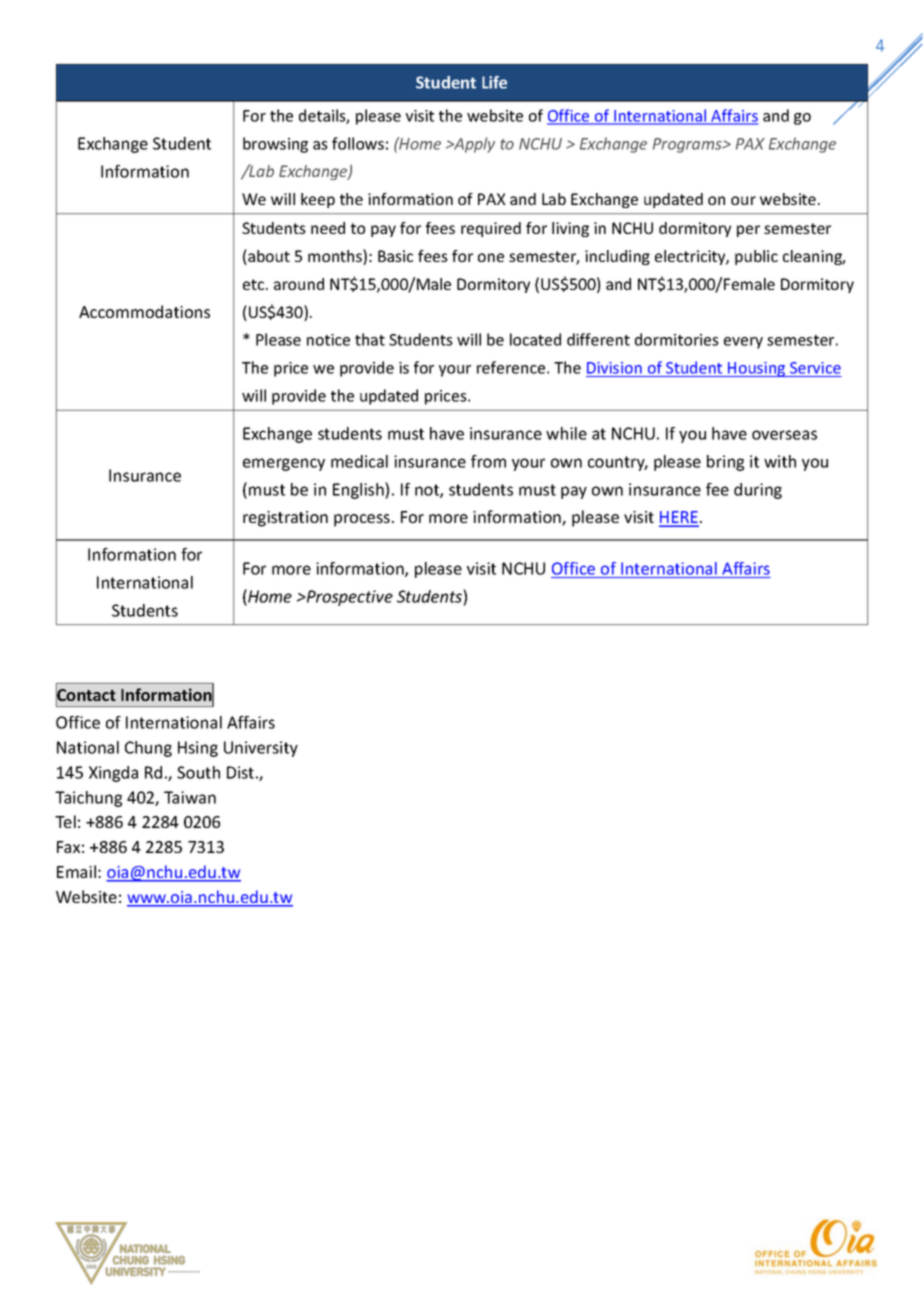 The image size is (924, 1308). Describe the element at coordinates (144, 311) in the document. I see `Accommodations` at that location.
